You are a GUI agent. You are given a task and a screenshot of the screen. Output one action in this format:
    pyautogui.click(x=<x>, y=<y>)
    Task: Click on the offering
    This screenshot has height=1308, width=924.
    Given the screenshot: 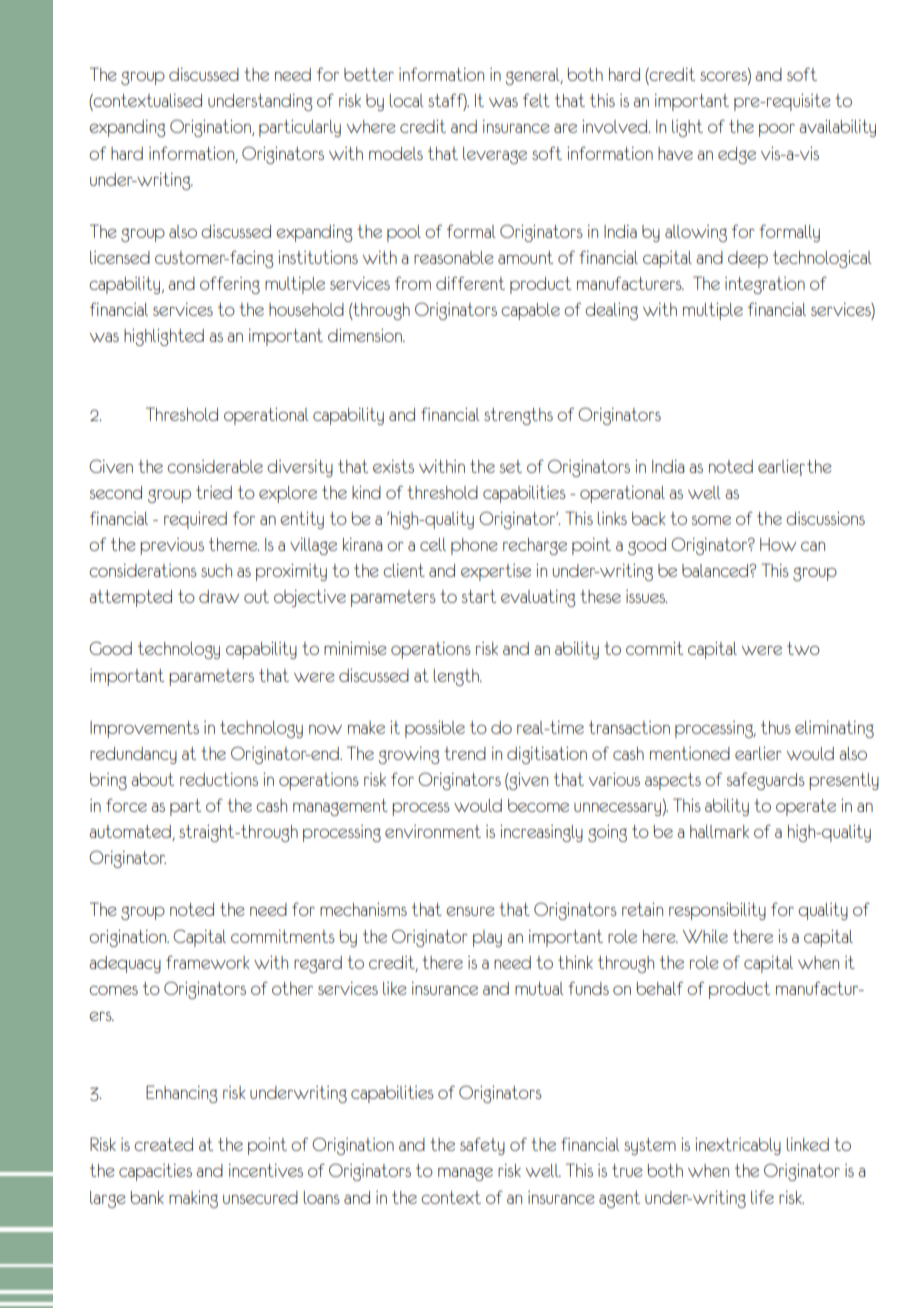 What is the action you would take?
    pyautogui.click(x=230, y=285)
